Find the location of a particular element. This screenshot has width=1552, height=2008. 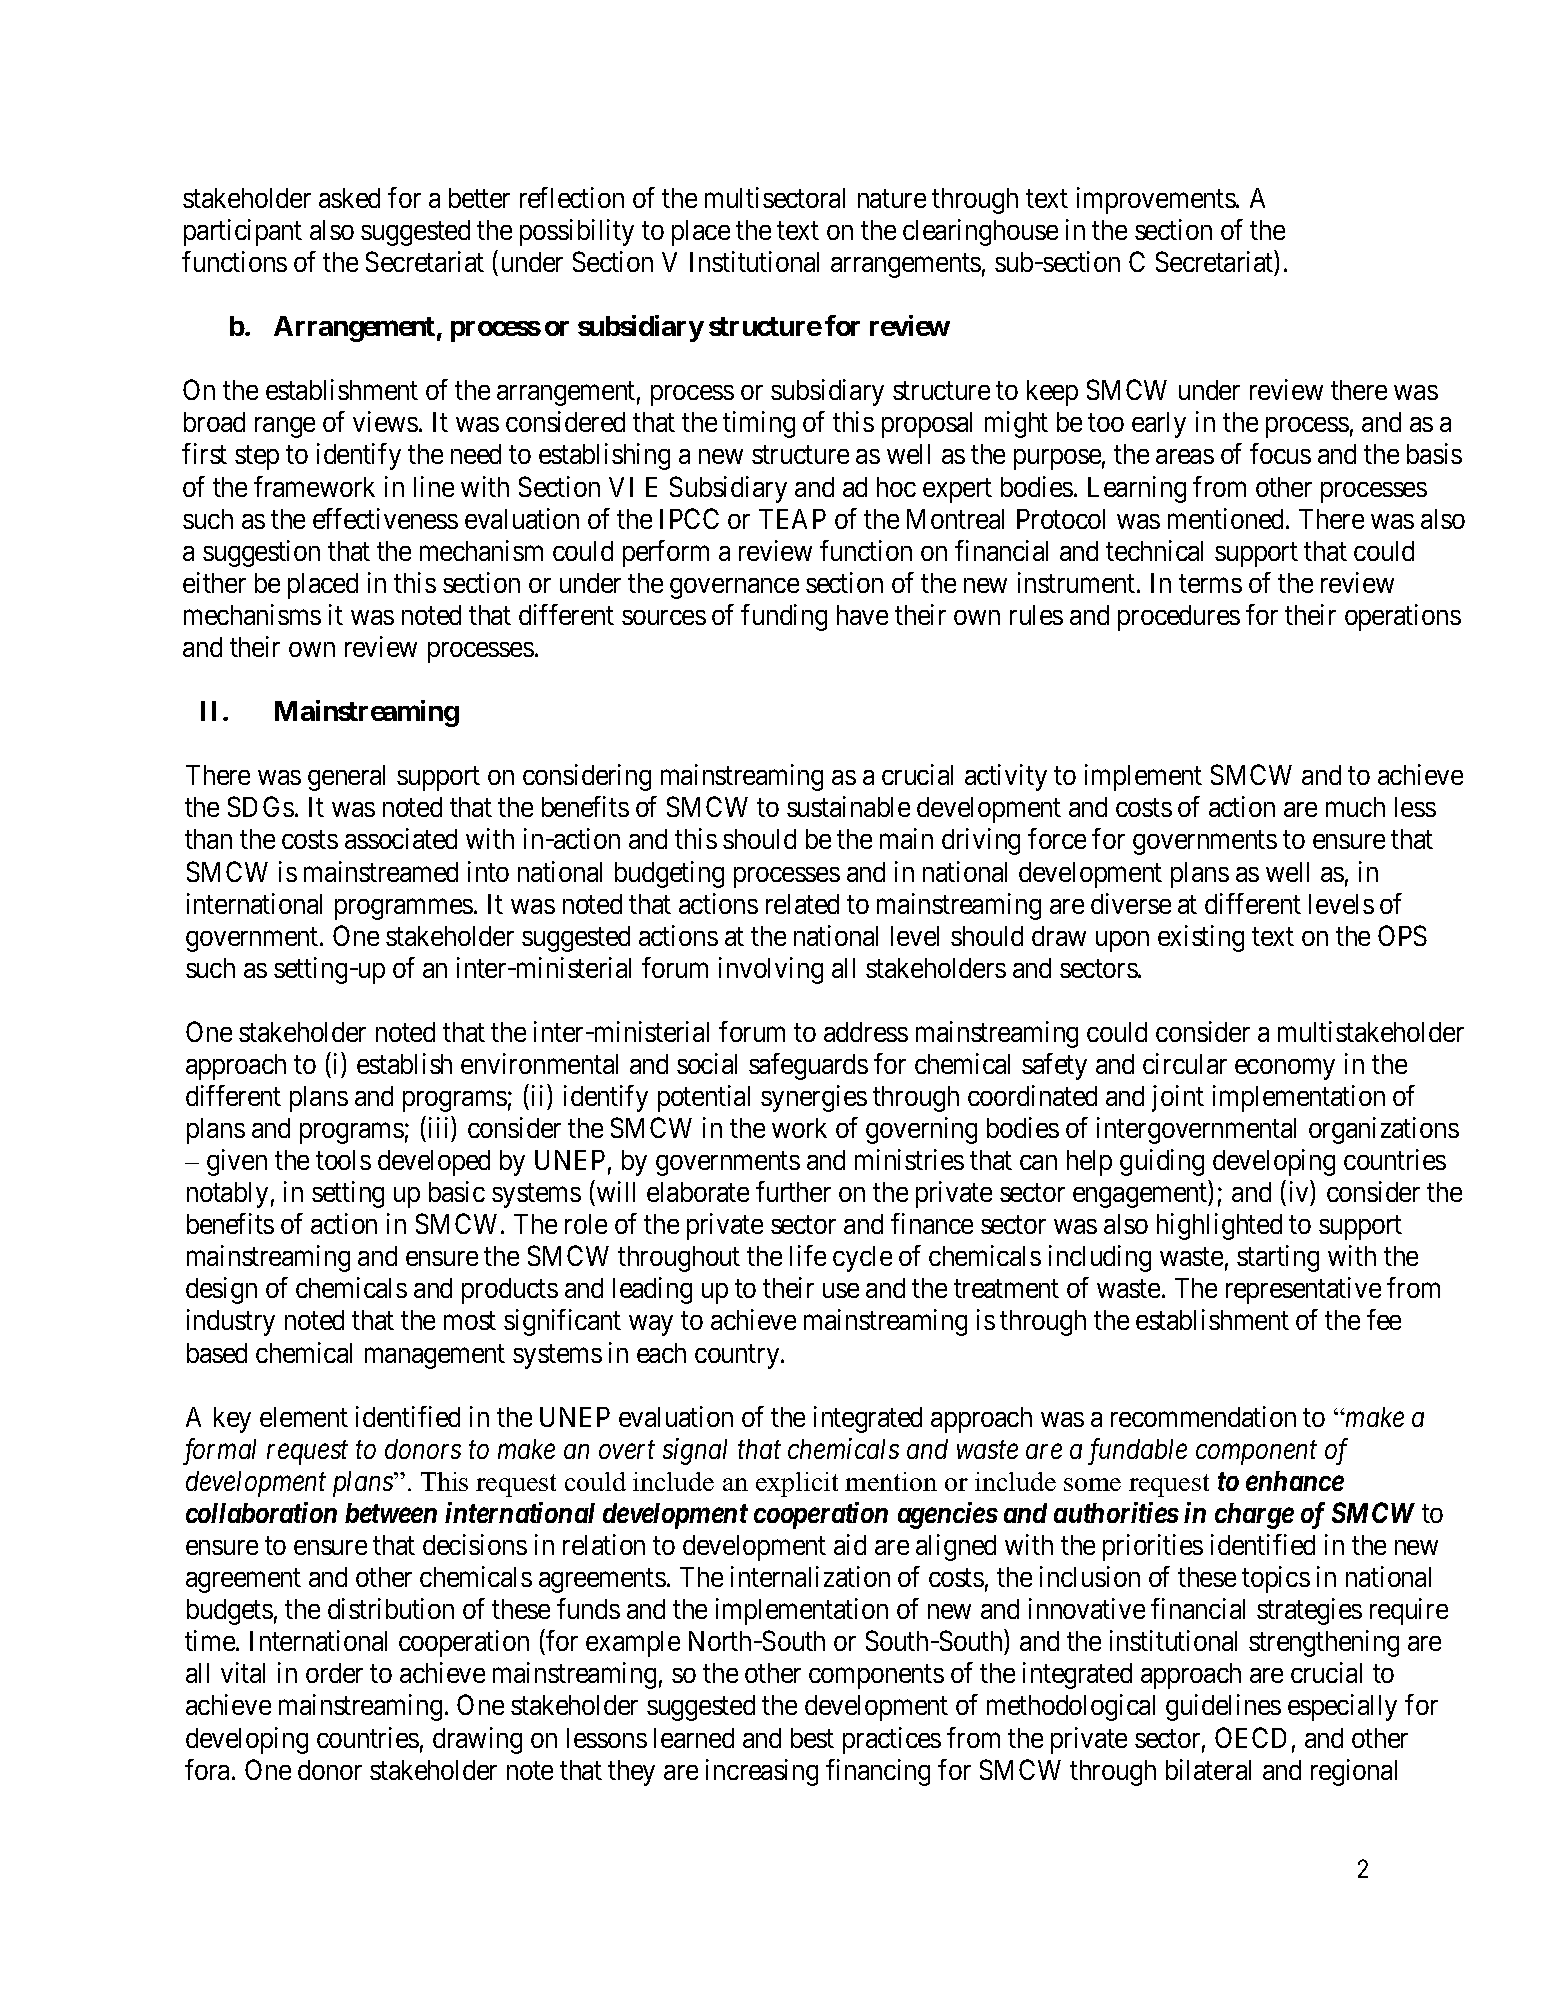

terms is located at coordinates (1210, 584).
